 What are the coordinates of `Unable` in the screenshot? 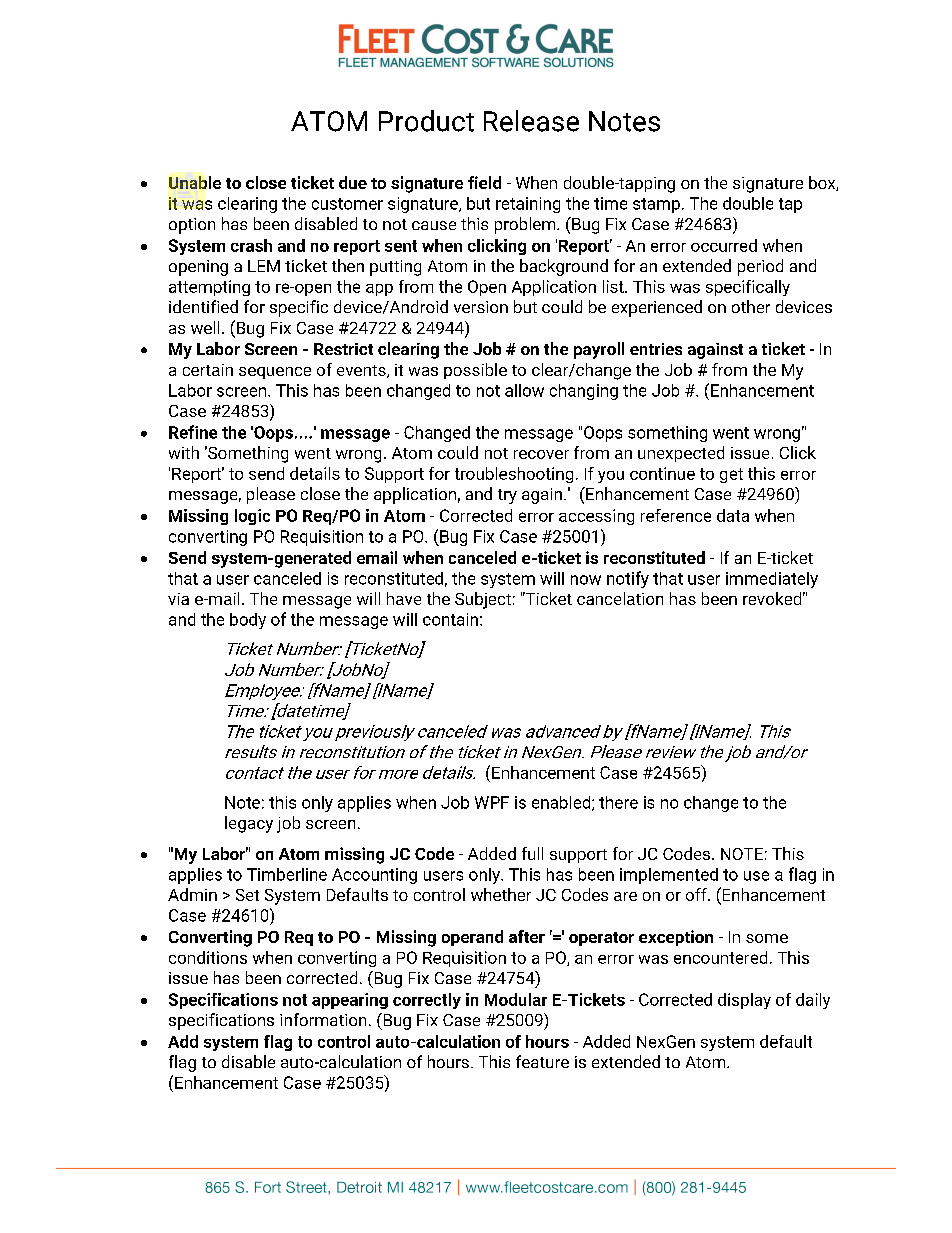 It's located at (195, 182).
